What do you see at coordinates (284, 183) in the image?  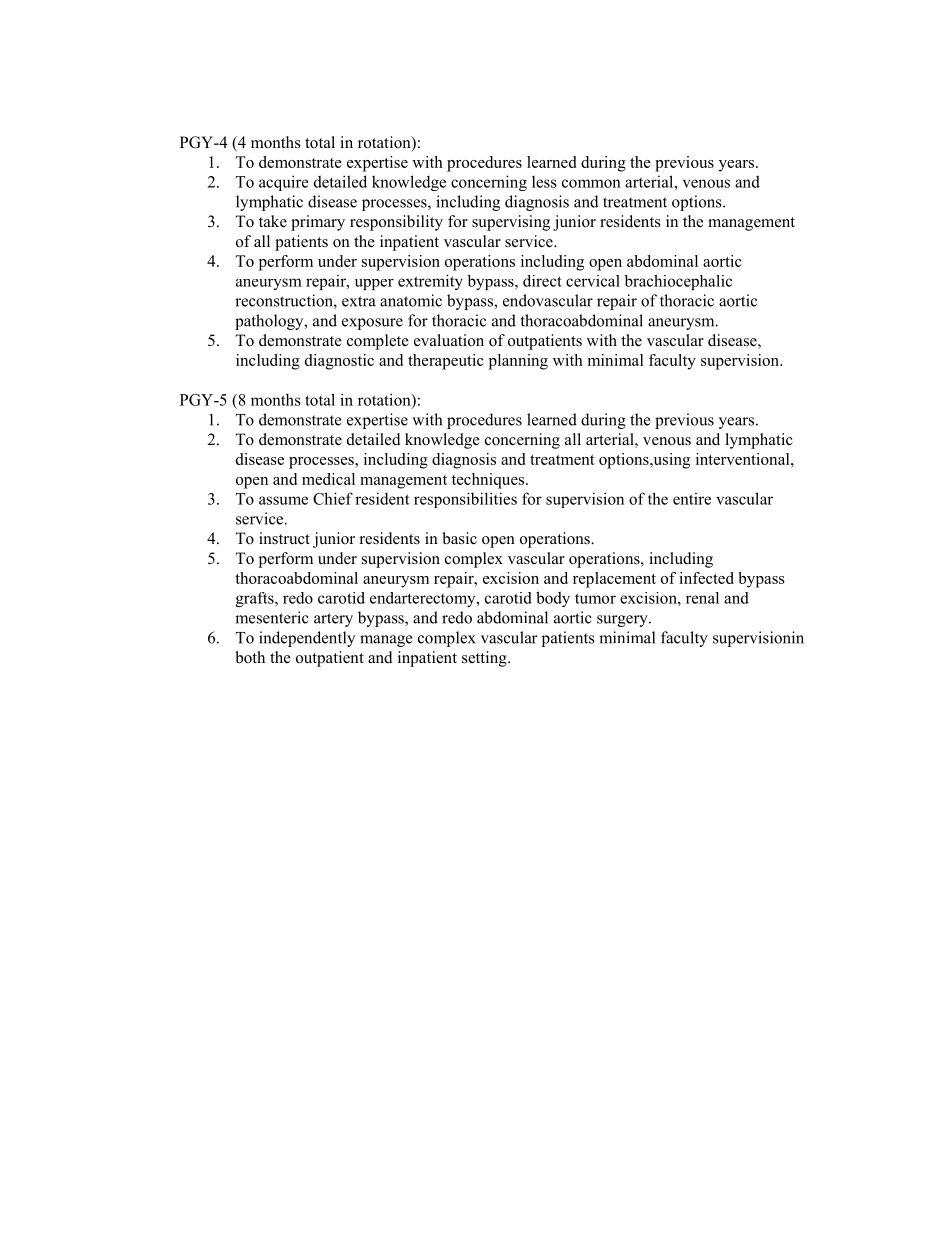 I see `acquire` at bounding box center [284, 183].
